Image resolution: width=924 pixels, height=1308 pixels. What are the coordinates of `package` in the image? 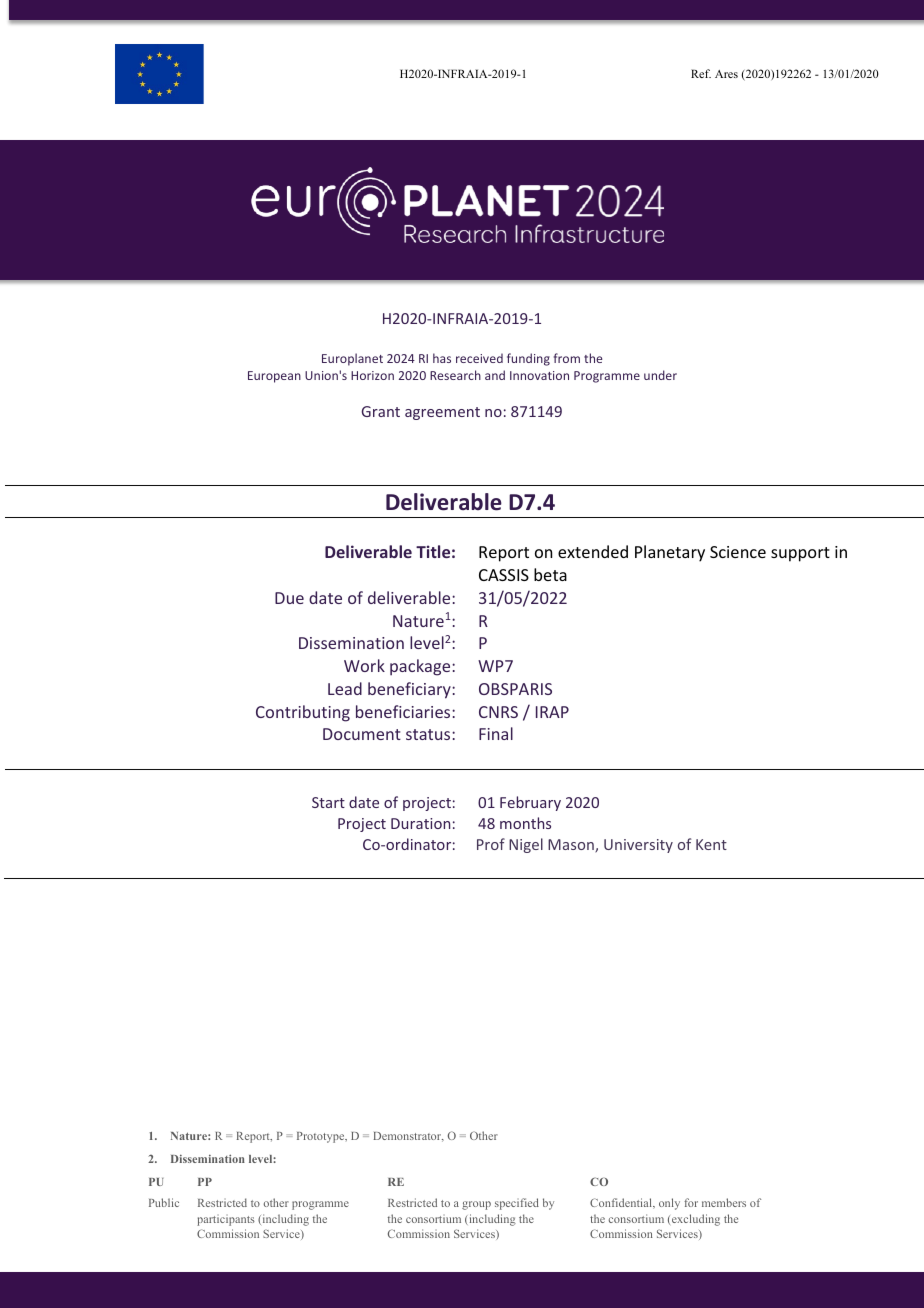 It's located at (421, 667).
